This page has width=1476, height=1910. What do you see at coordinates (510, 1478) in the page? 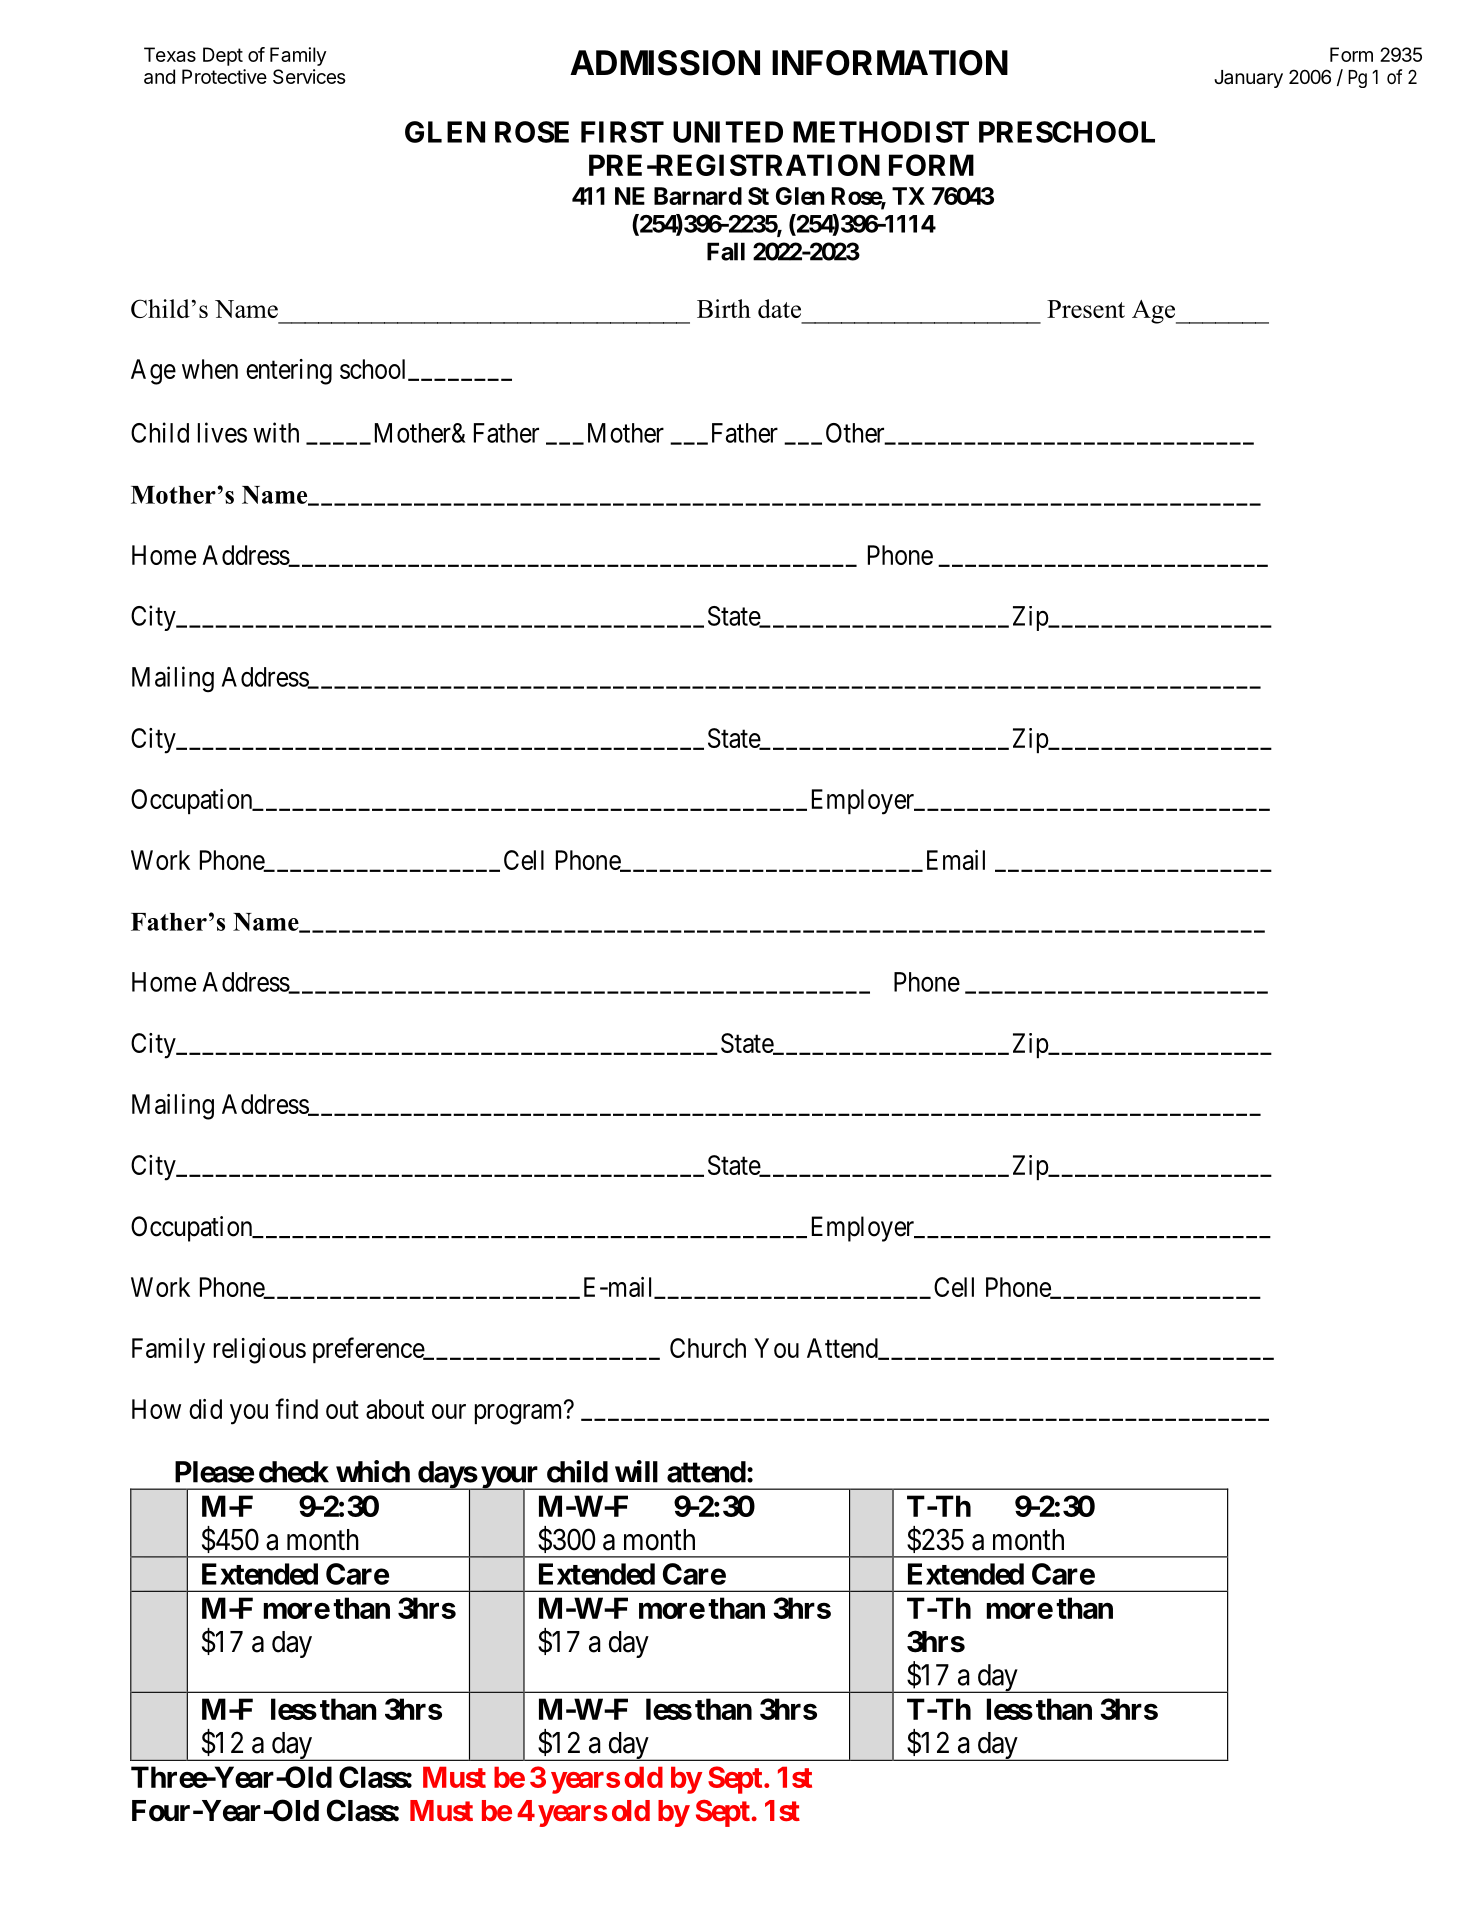
I see `your` at bounding box center [510, 1478].
